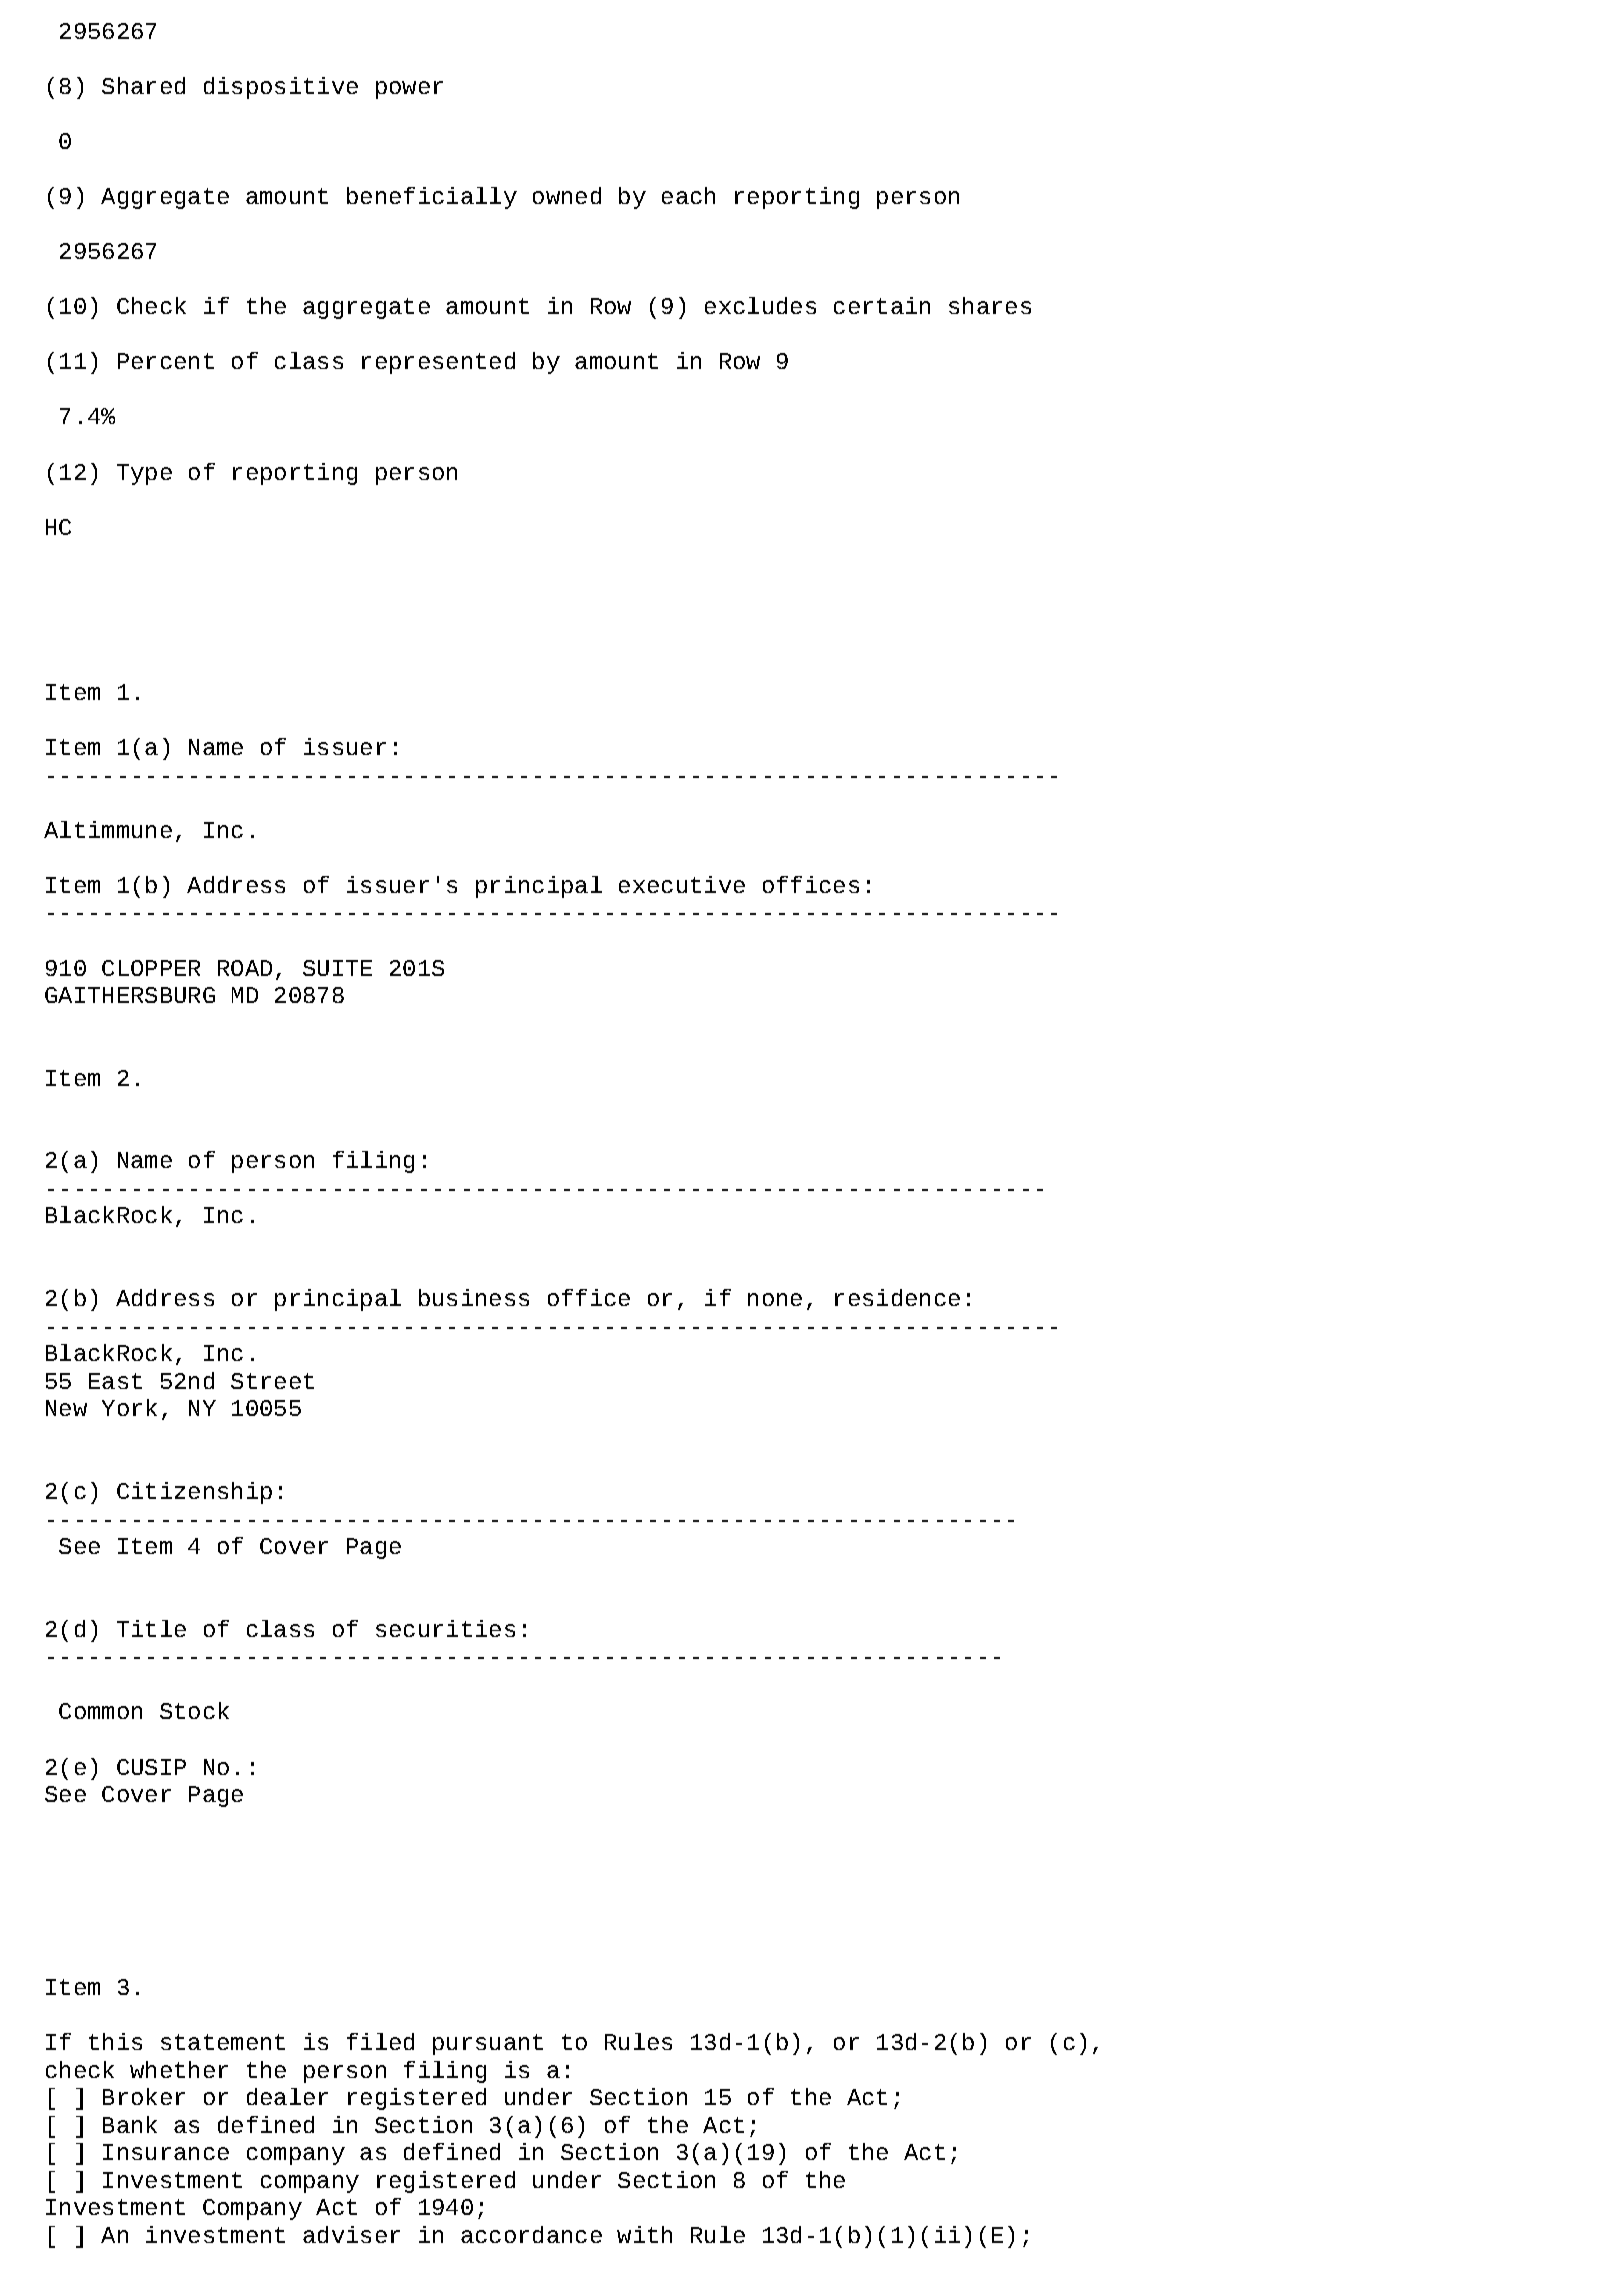 The width and height of the image is (1619, 2291). I want to click on none, so click(775, 1299).
